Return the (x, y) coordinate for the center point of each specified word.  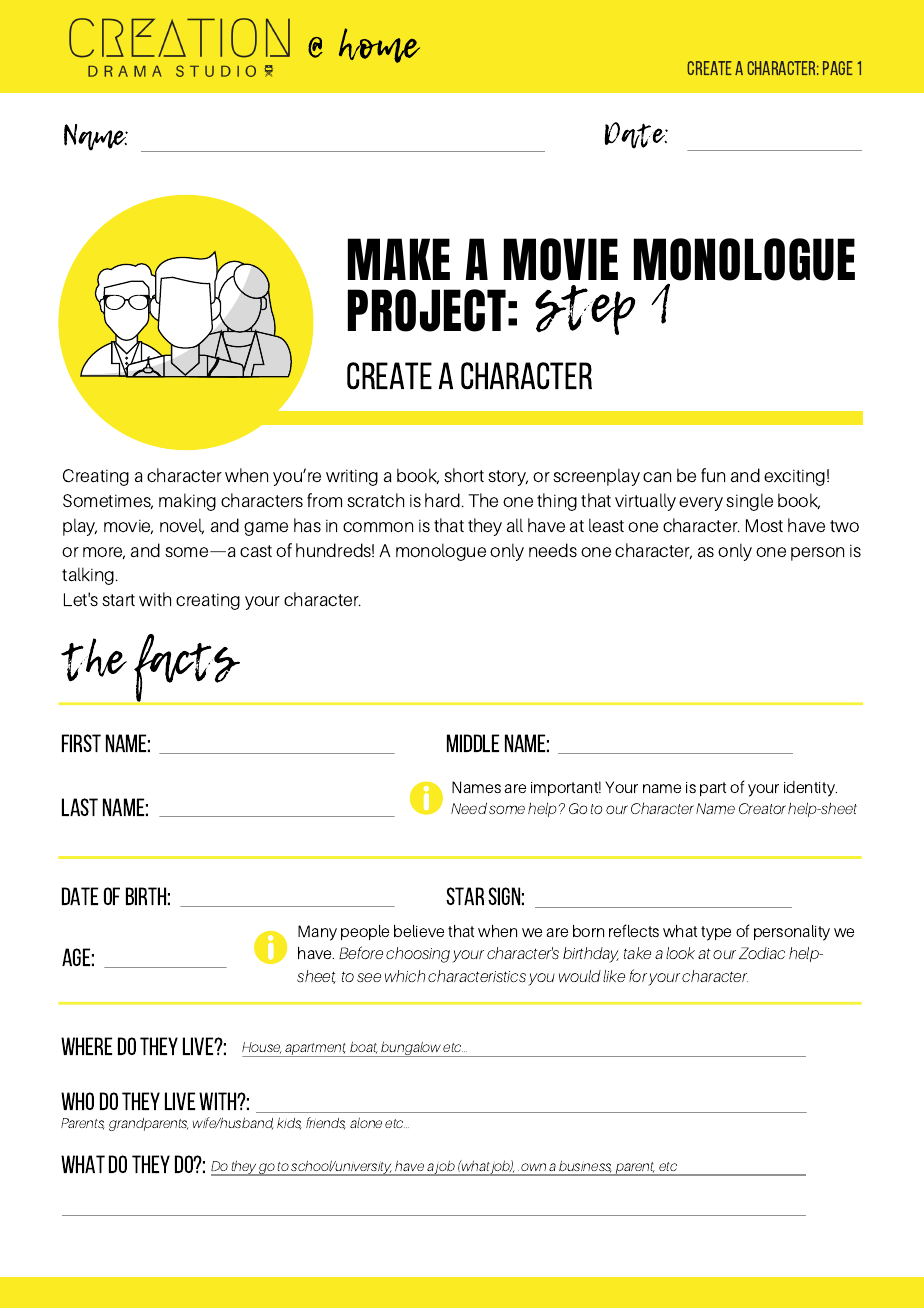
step (585, 310)
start (118, 600)
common (378, 527)
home (379, 45)
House (262, 1048)
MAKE (399, 259)
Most (764, 526)
